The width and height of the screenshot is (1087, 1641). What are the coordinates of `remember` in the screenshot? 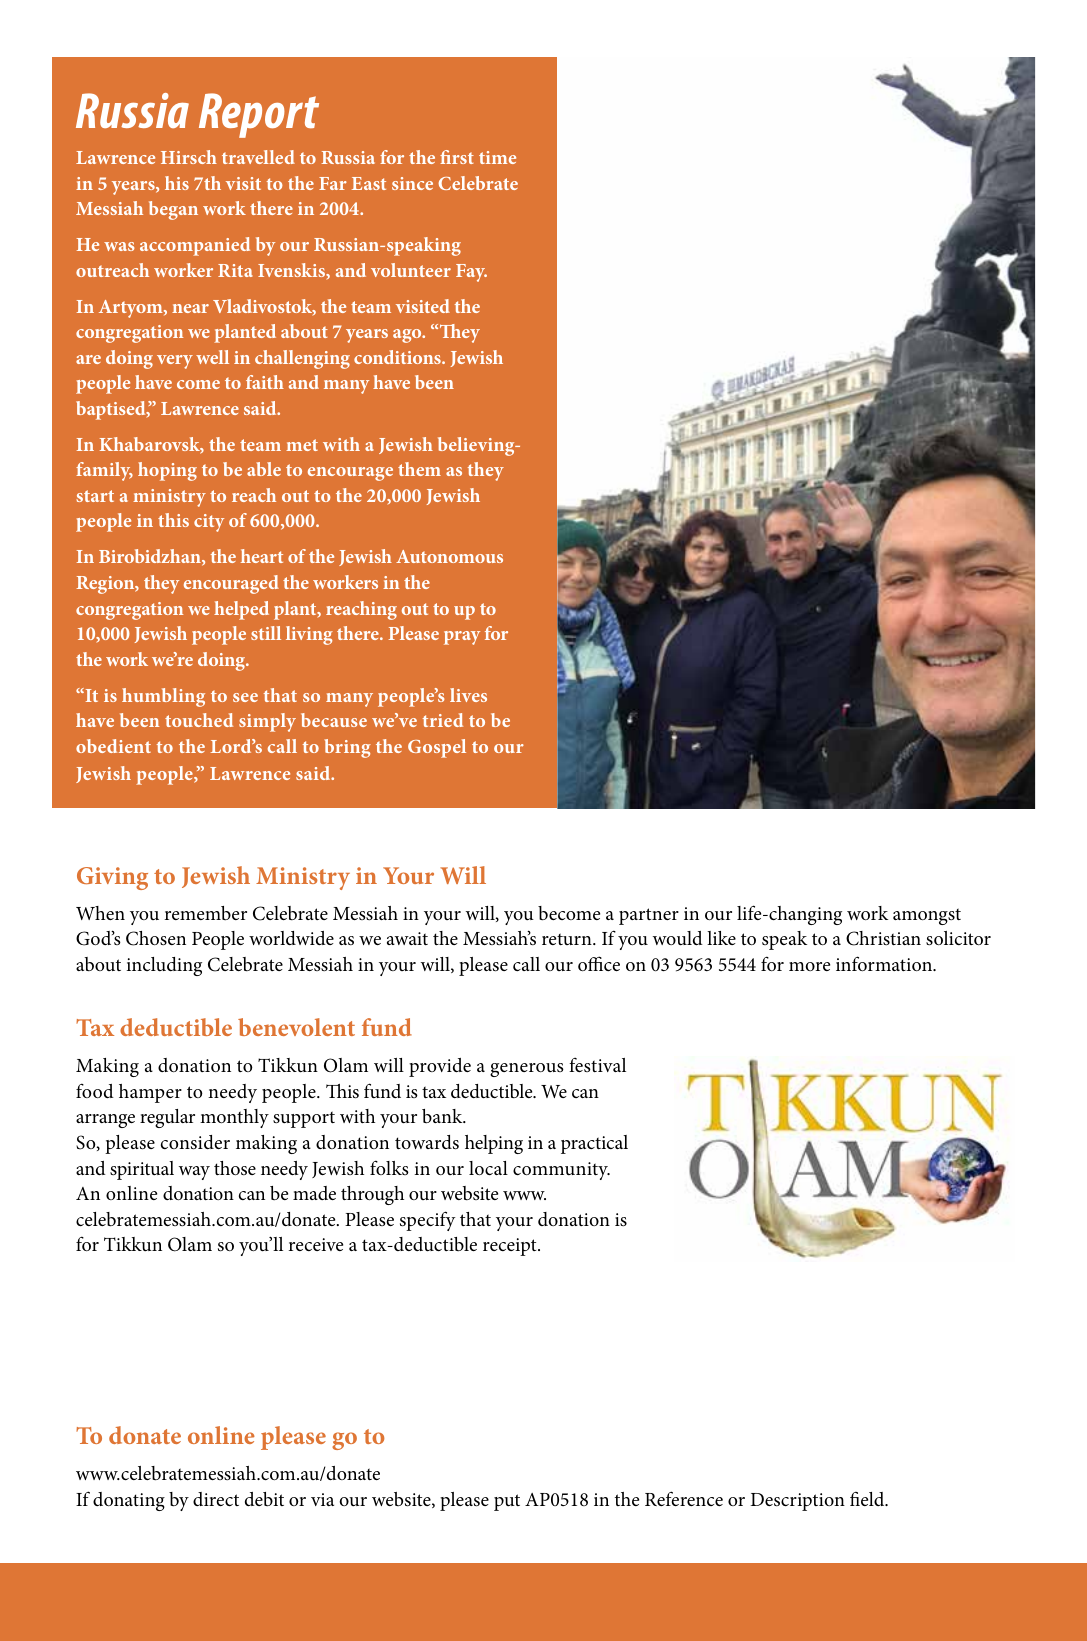 It's located at (206, 913).
